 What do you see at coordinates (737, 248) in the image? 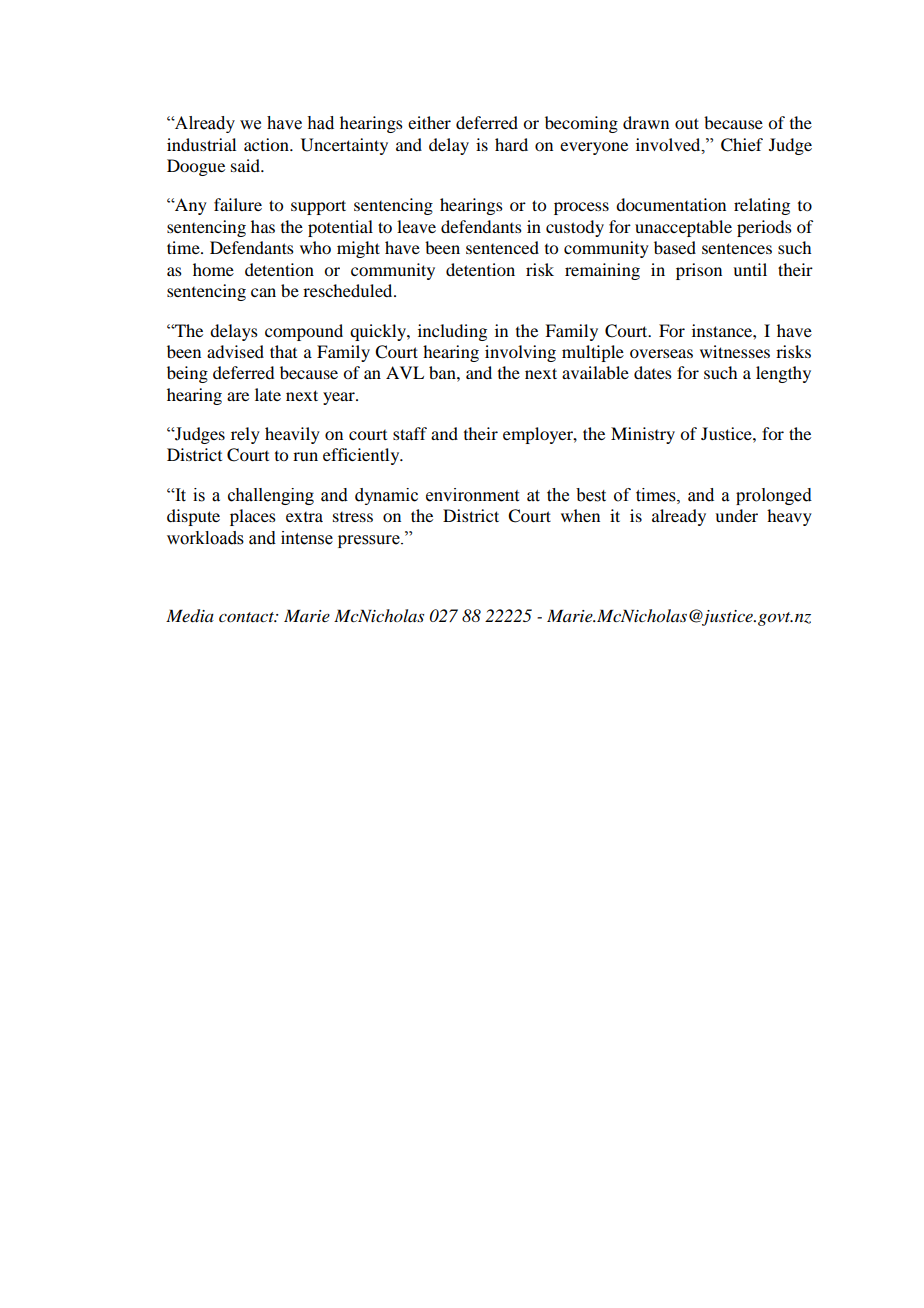
I see `sentences` at bounding box center [737, 248].
